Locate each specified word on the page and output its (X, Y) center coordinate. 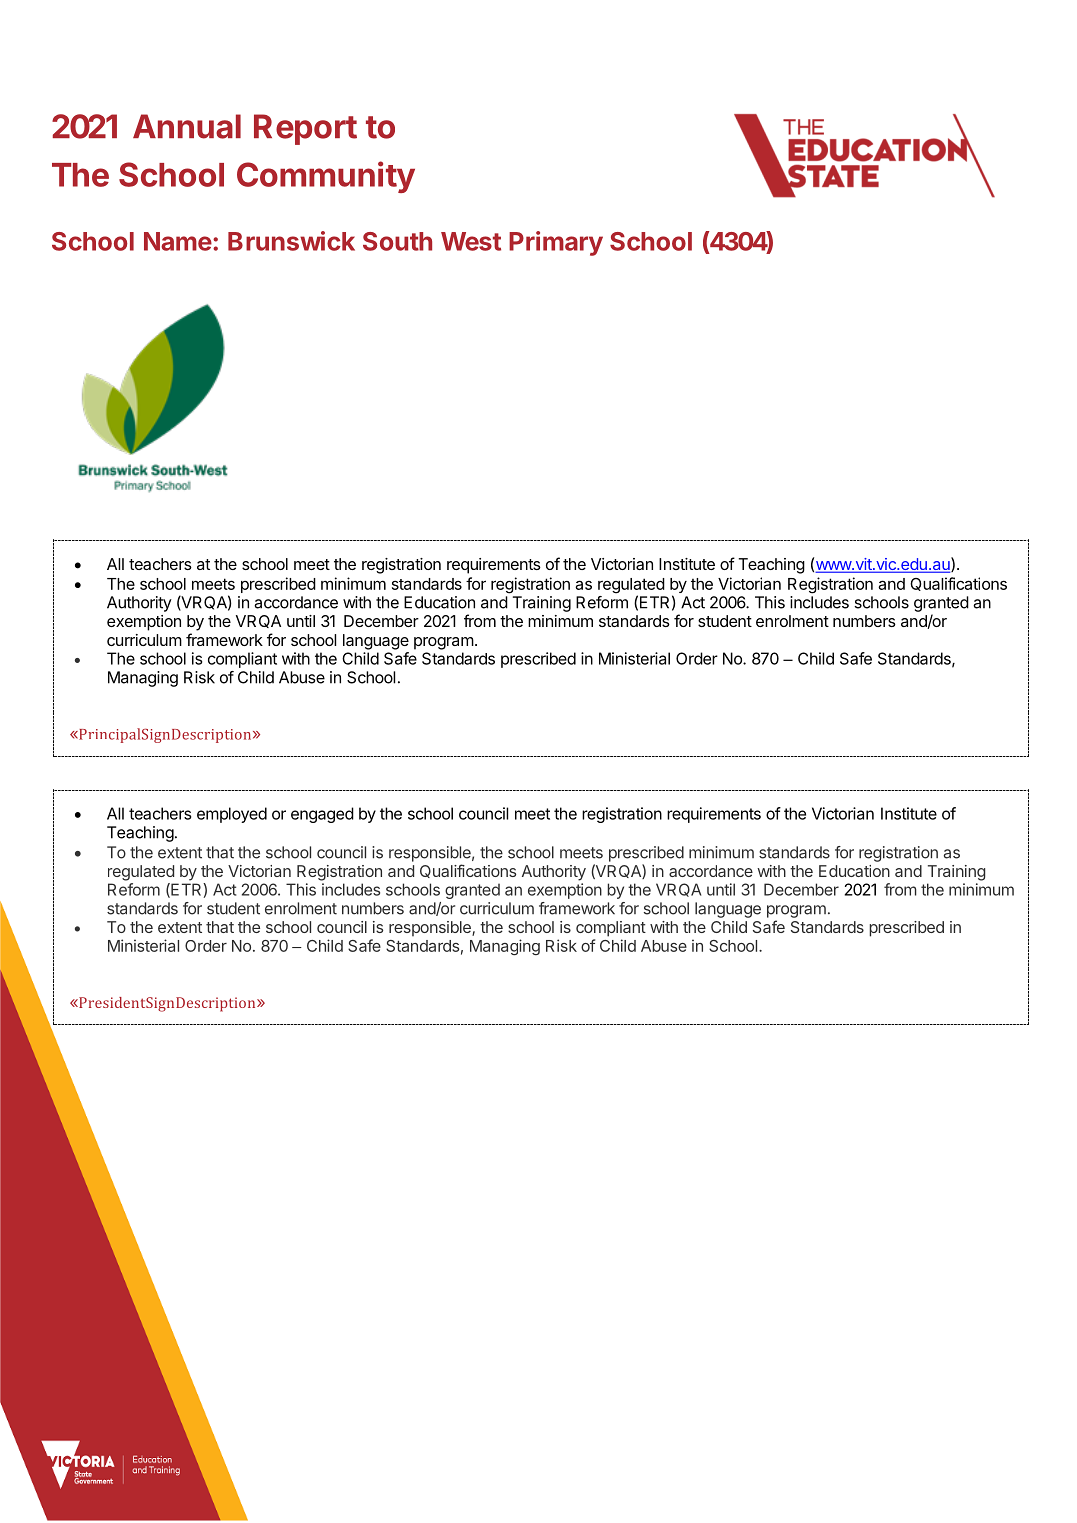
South (397, 241)
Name (178, 241)
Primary (556, 243)
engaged (322, 815)
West (471, 241)
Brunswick (291, 241)
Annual (187, 126)
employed (232, 815)
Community (326, 177)
